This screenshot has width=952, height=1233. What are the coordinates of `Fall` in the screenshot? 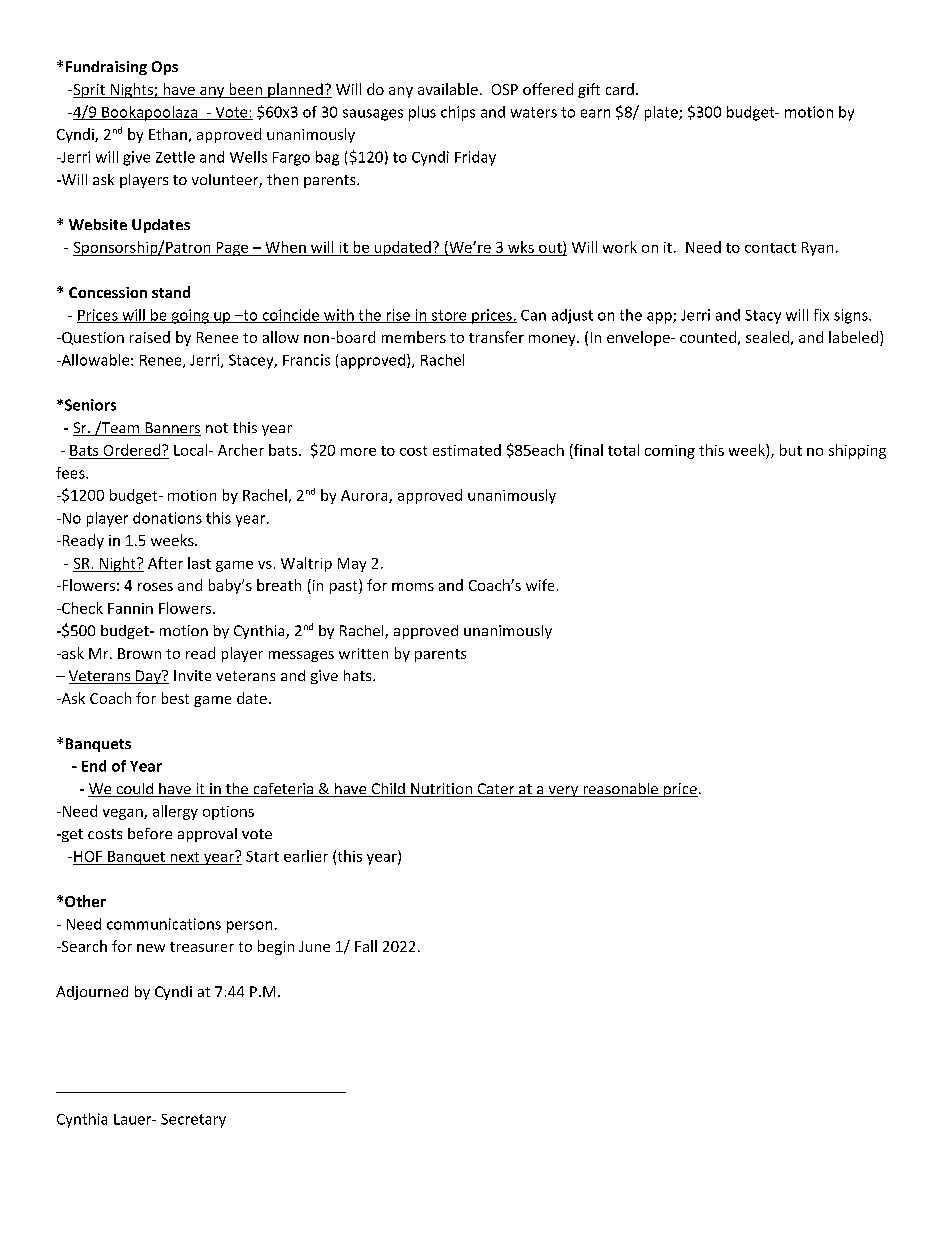 It's located at (366, 946).
